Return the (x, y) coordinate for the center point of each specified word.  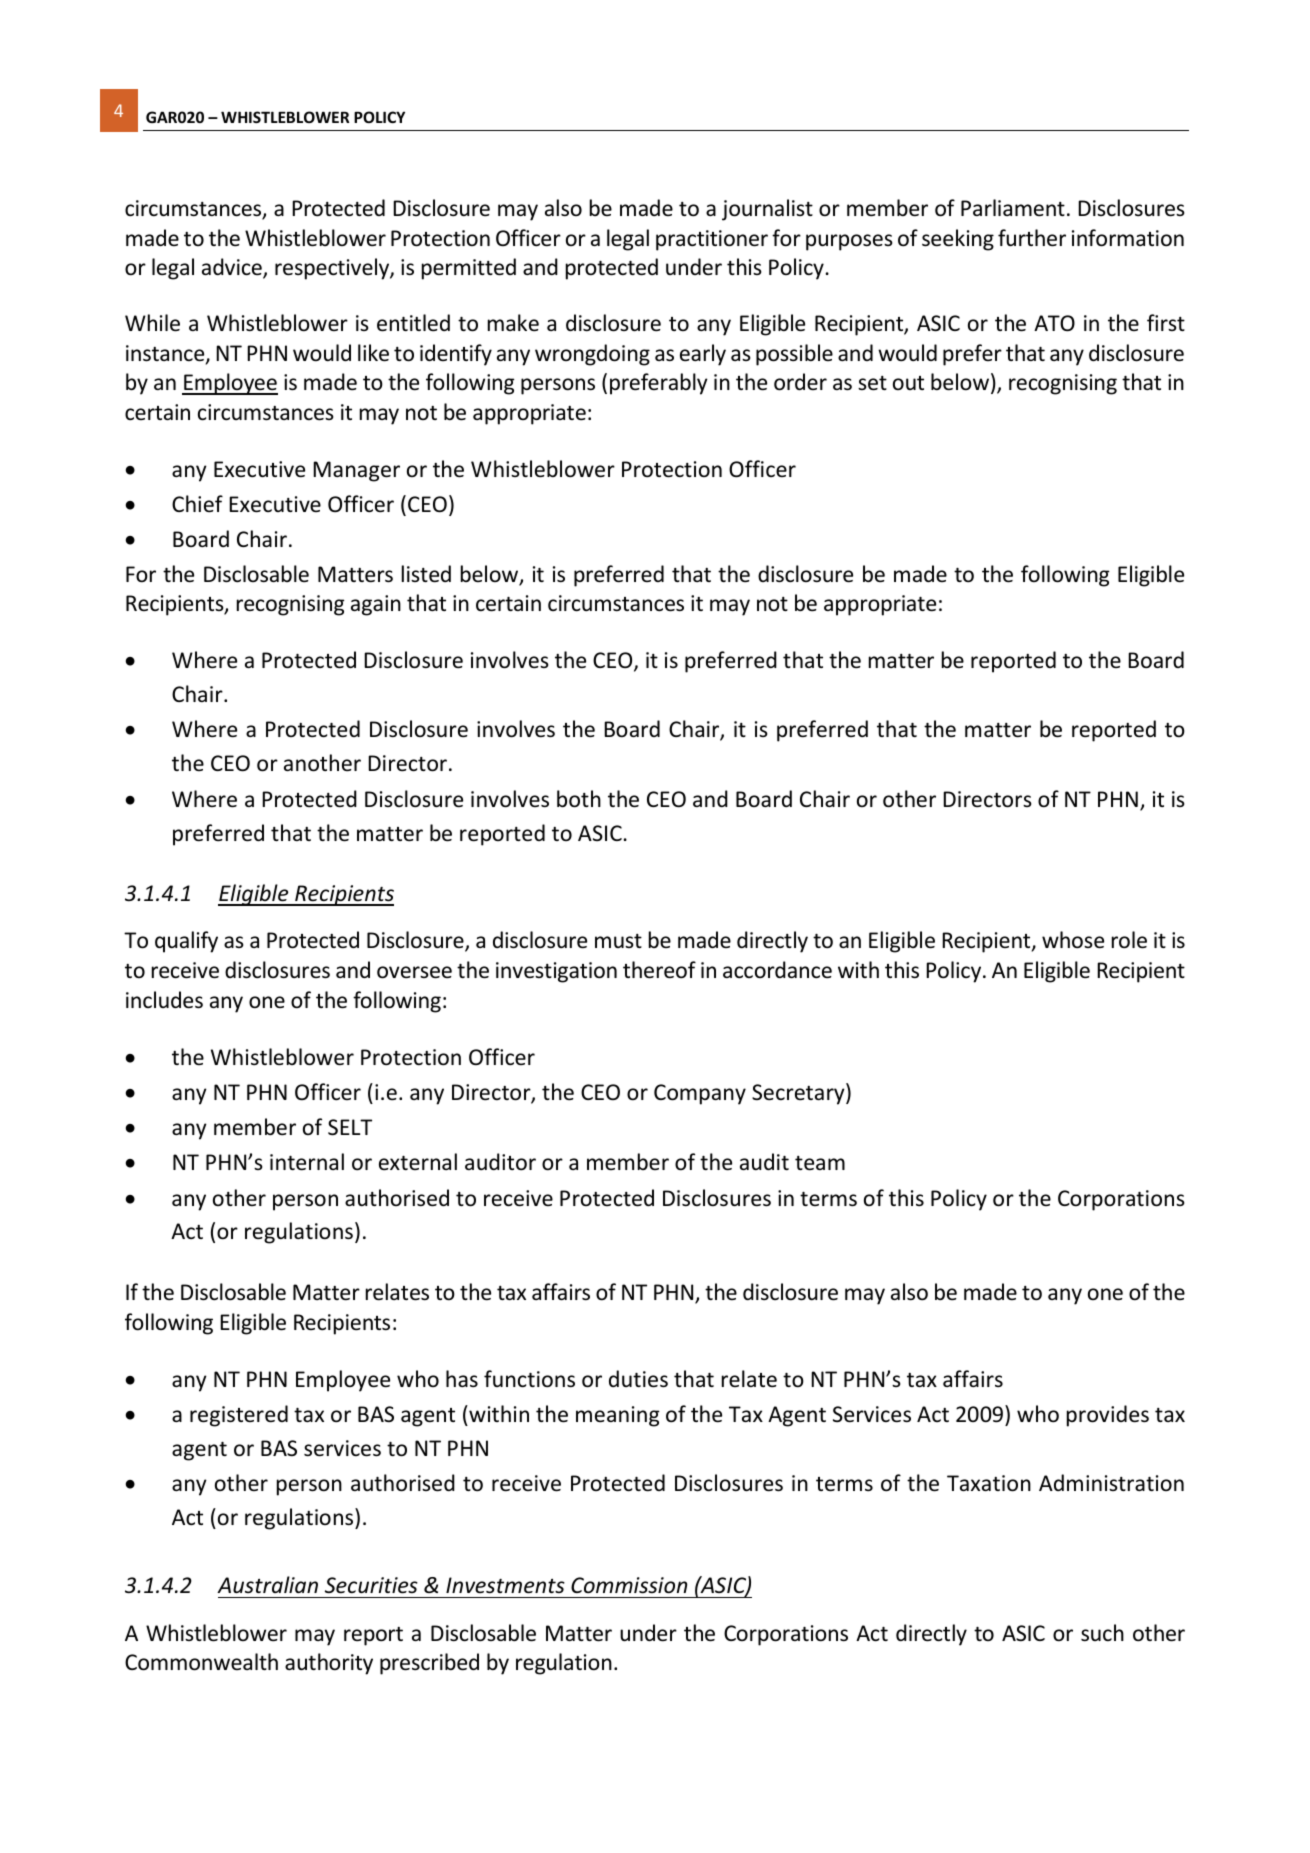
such (1102, 1633)
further (1032, 238)
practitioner (712, 240)
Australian (267, 1585)
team (820, 1163)
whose (1073, 940)
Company (700, 1094)
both (579, 799)
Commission (629, 1585)
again (376, 605)
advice (233, 268)
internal (307, 1162)
